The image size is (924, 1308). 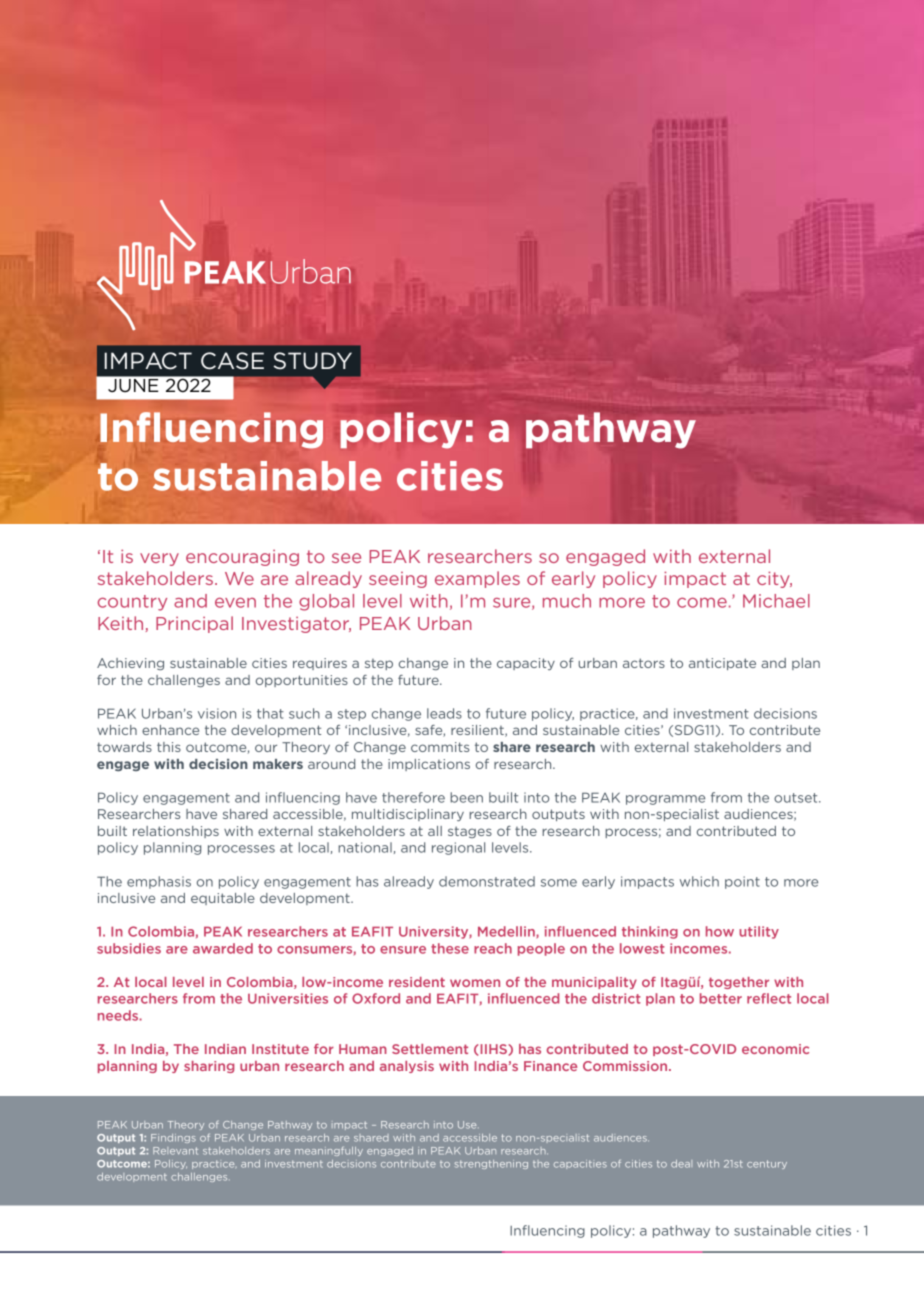 What do you see at coordinates (242, 558) in the screenshot?
I see `encouraging` at bounding box center [242, 558].
